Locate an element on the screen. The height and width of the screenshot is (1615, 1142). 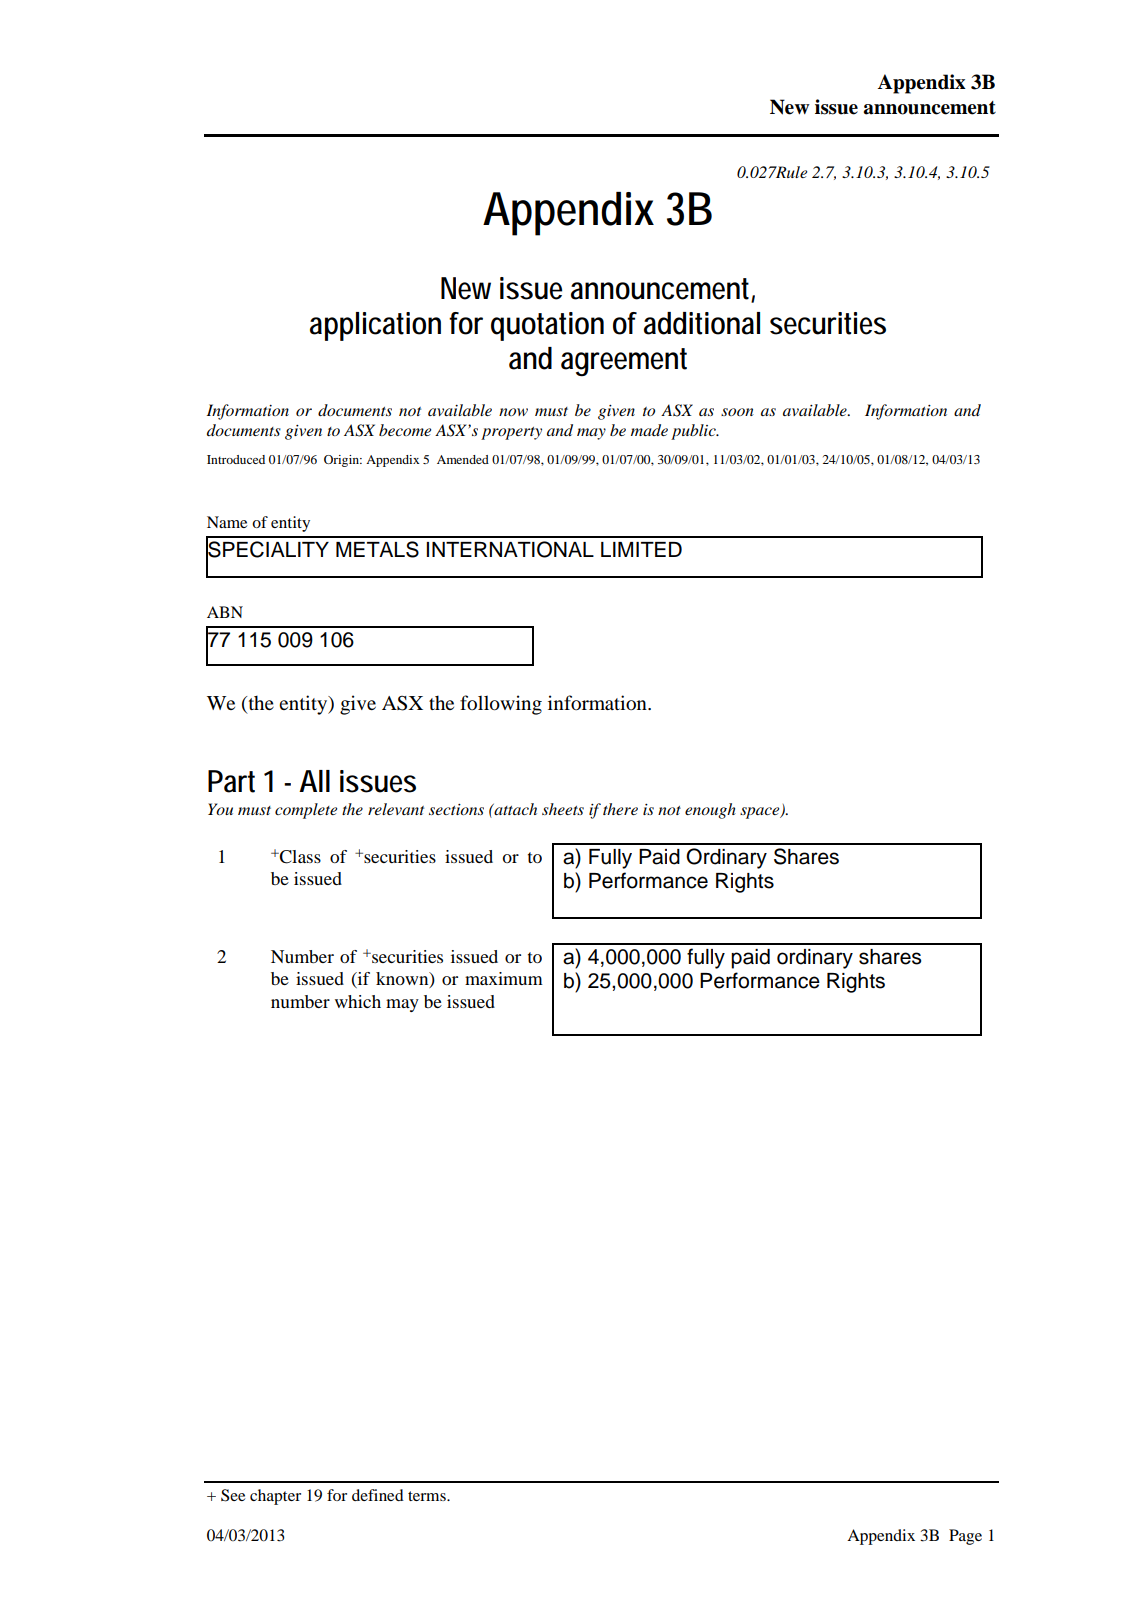
maximum is located at coordinates (504, 978).
